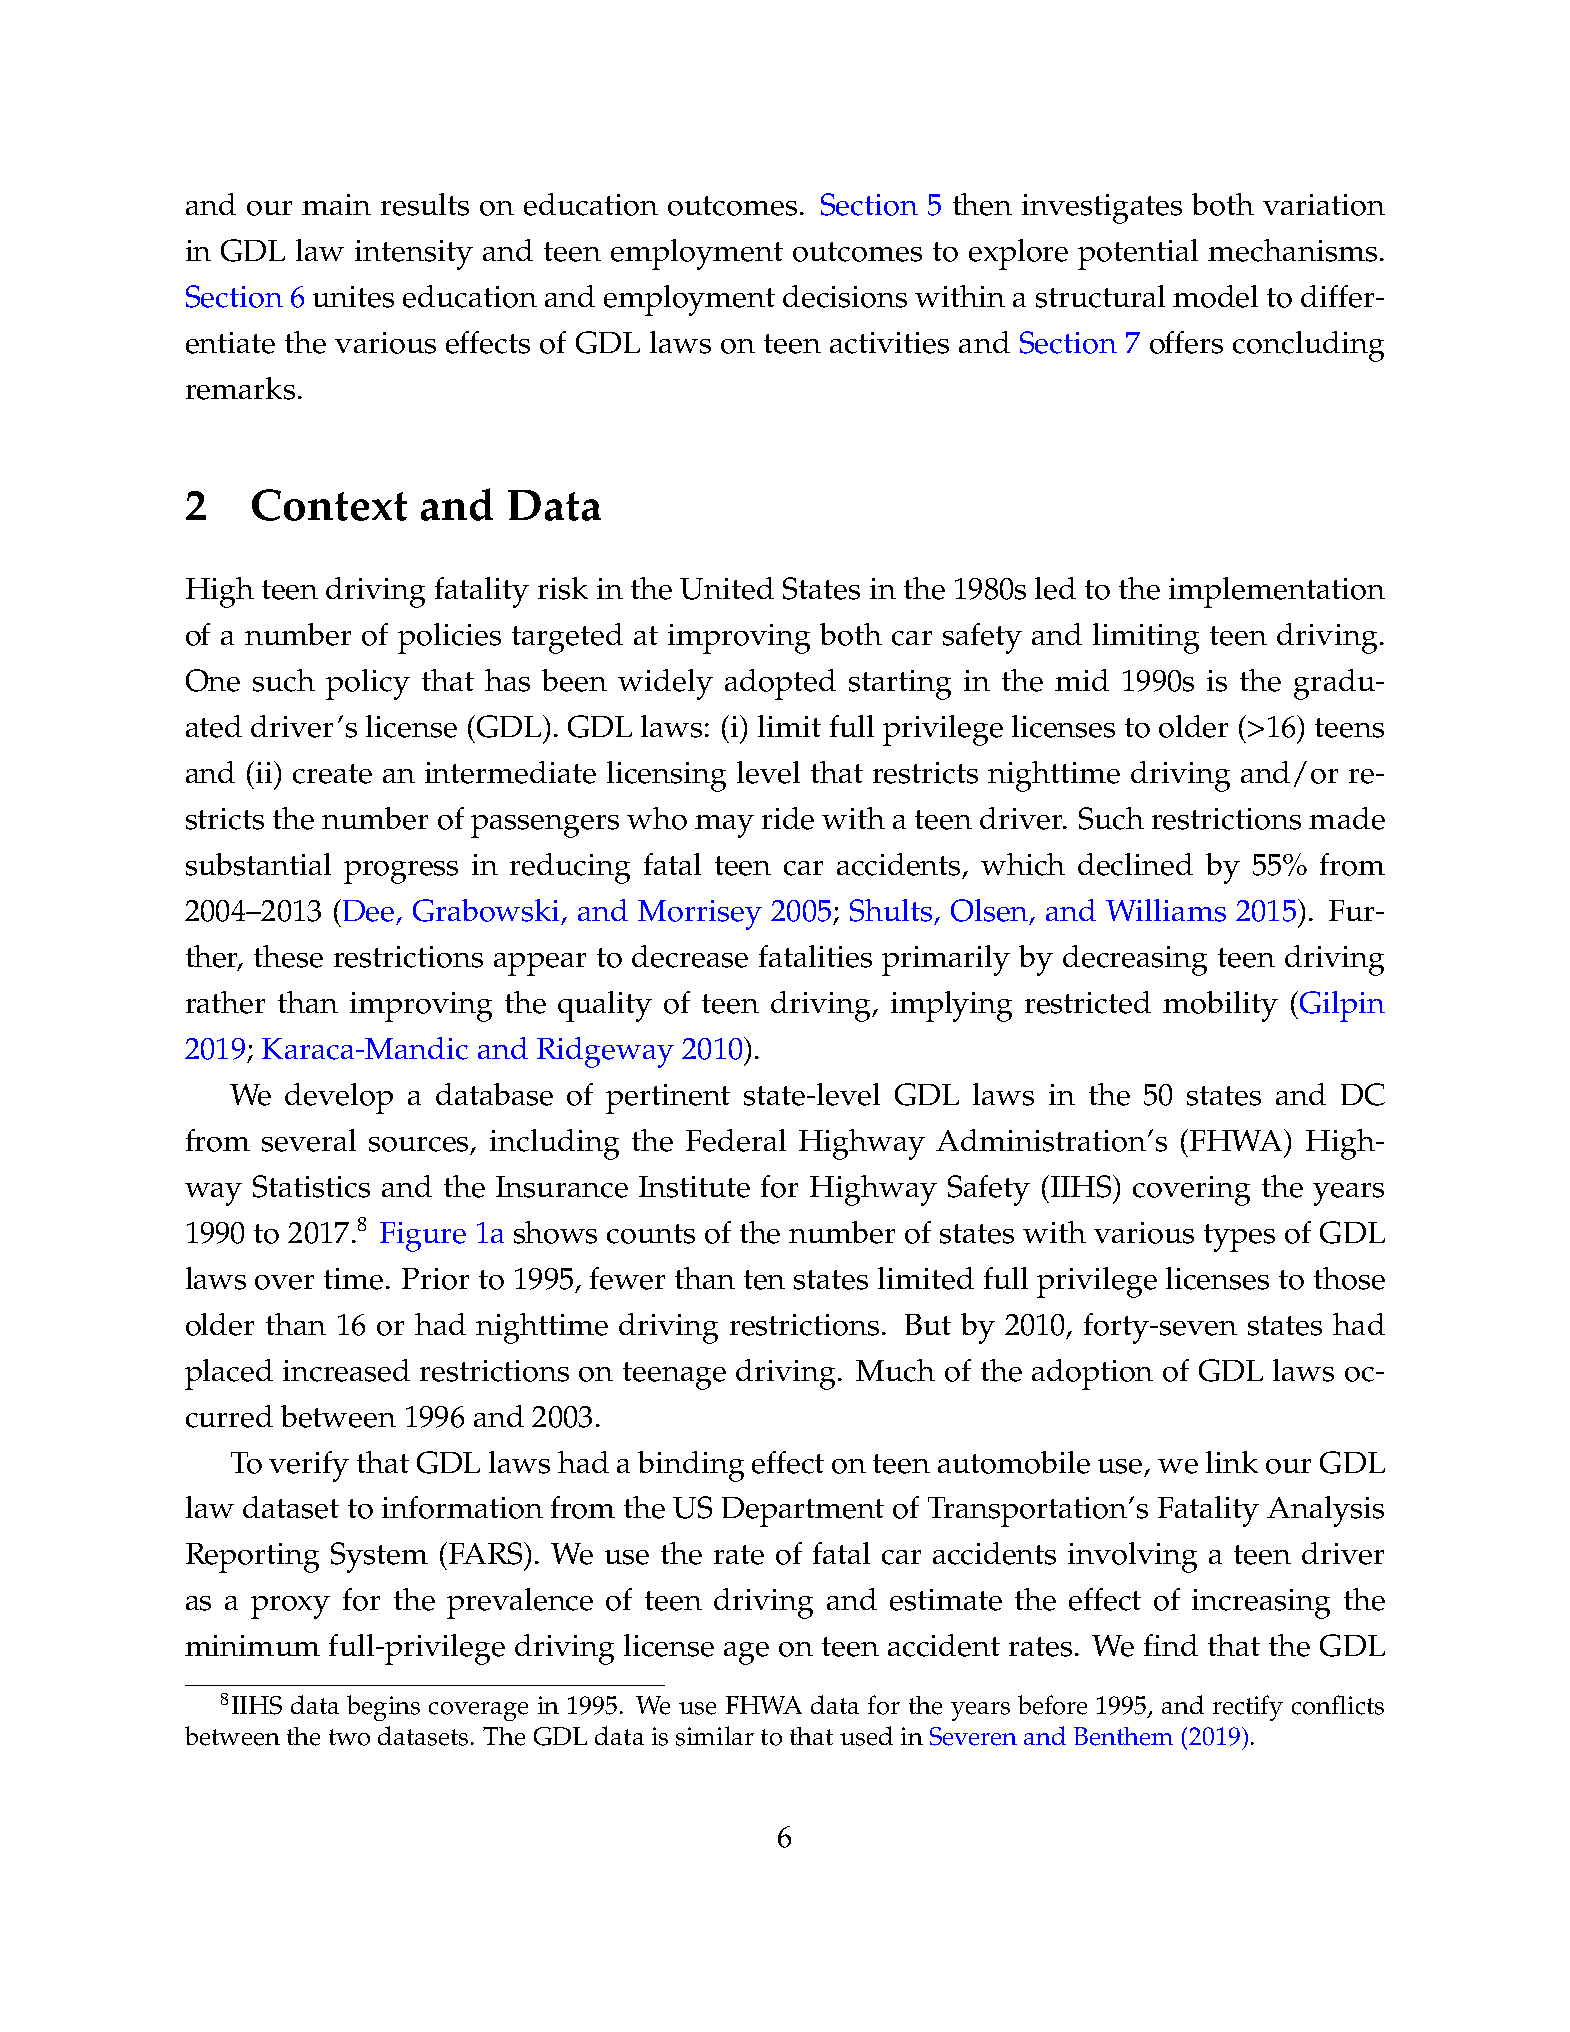 This screenshot has width=1570, height=2032. Describe the element at coordinates (383, 1708) in the screenshot. I see `begins` at that location.
